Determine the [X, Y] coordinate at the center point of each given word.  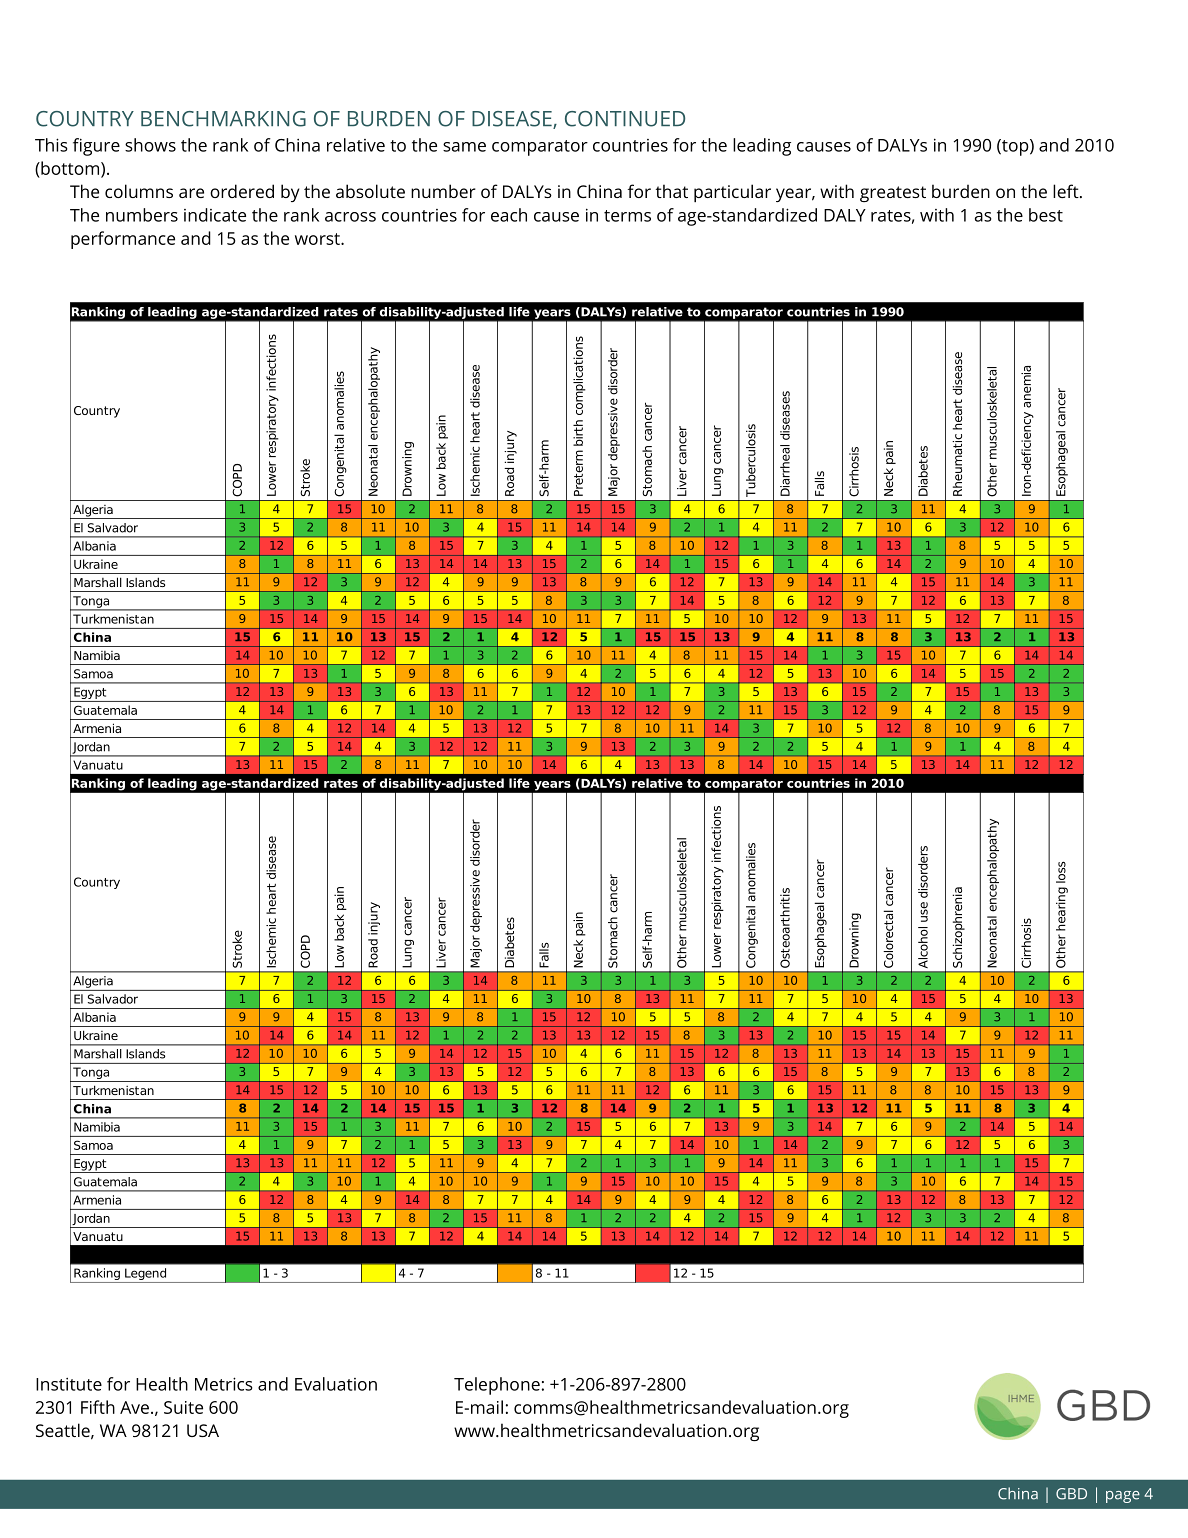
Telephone [497, 1386]
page [1123, 1497]
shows [150, 145]
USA [203, 1430]
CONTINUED [625, 119]
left [1066, 191]
